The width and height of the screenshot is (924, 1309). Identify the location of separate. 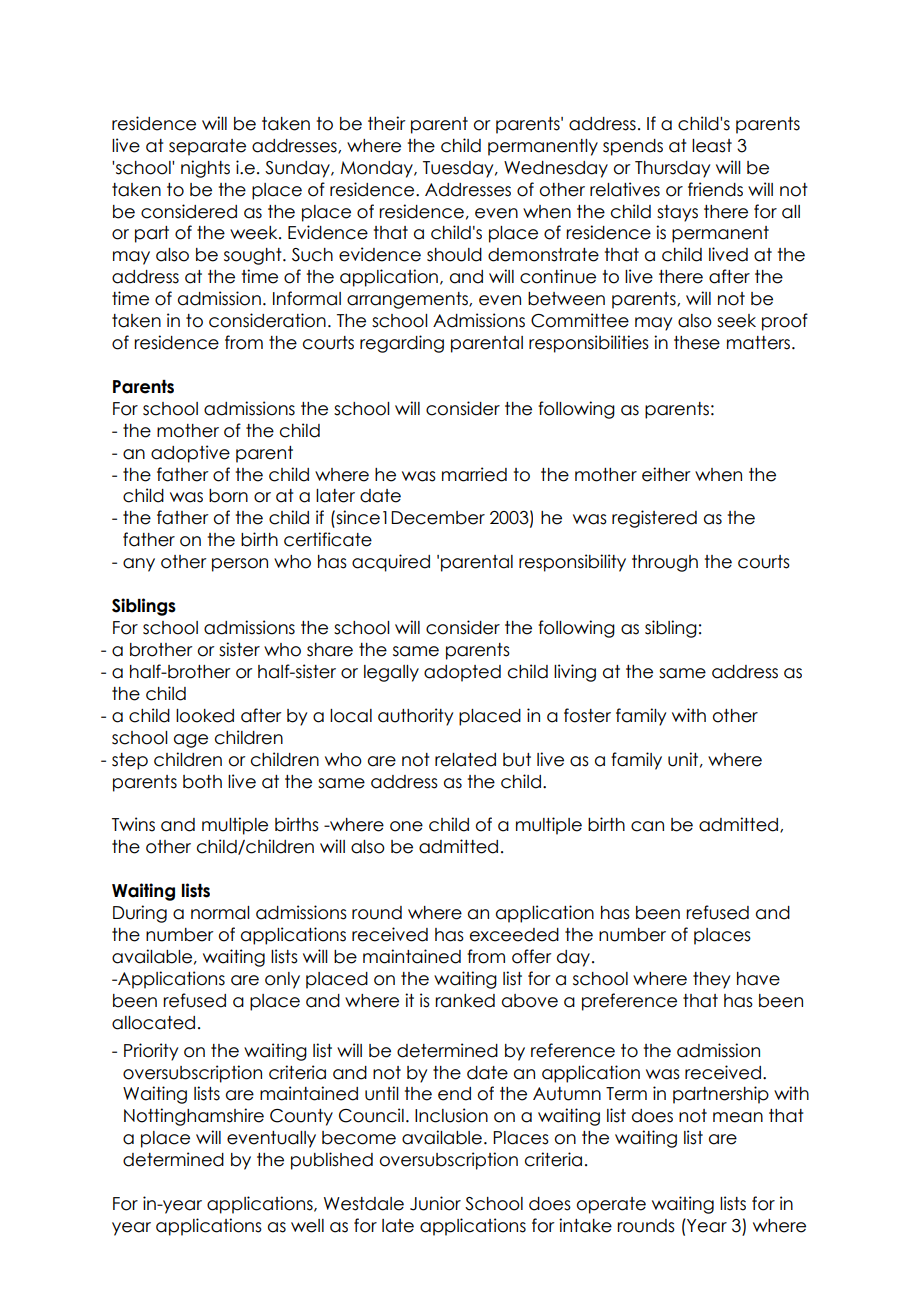
(207, 147).
